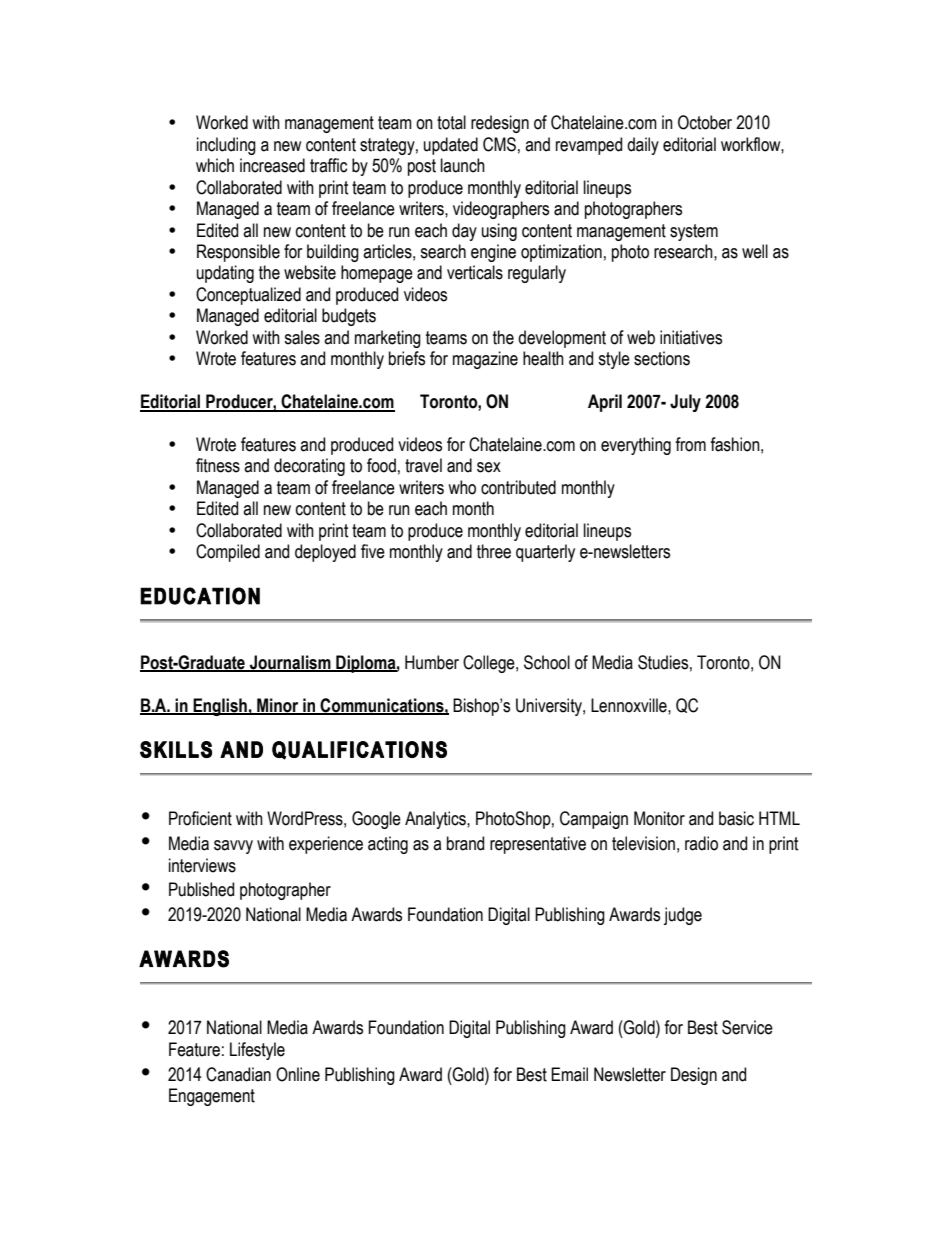 The image size is (952, 1233). Describe the element at coordinates (569, 1074) in the screenshot. I see `Email` at that location.
